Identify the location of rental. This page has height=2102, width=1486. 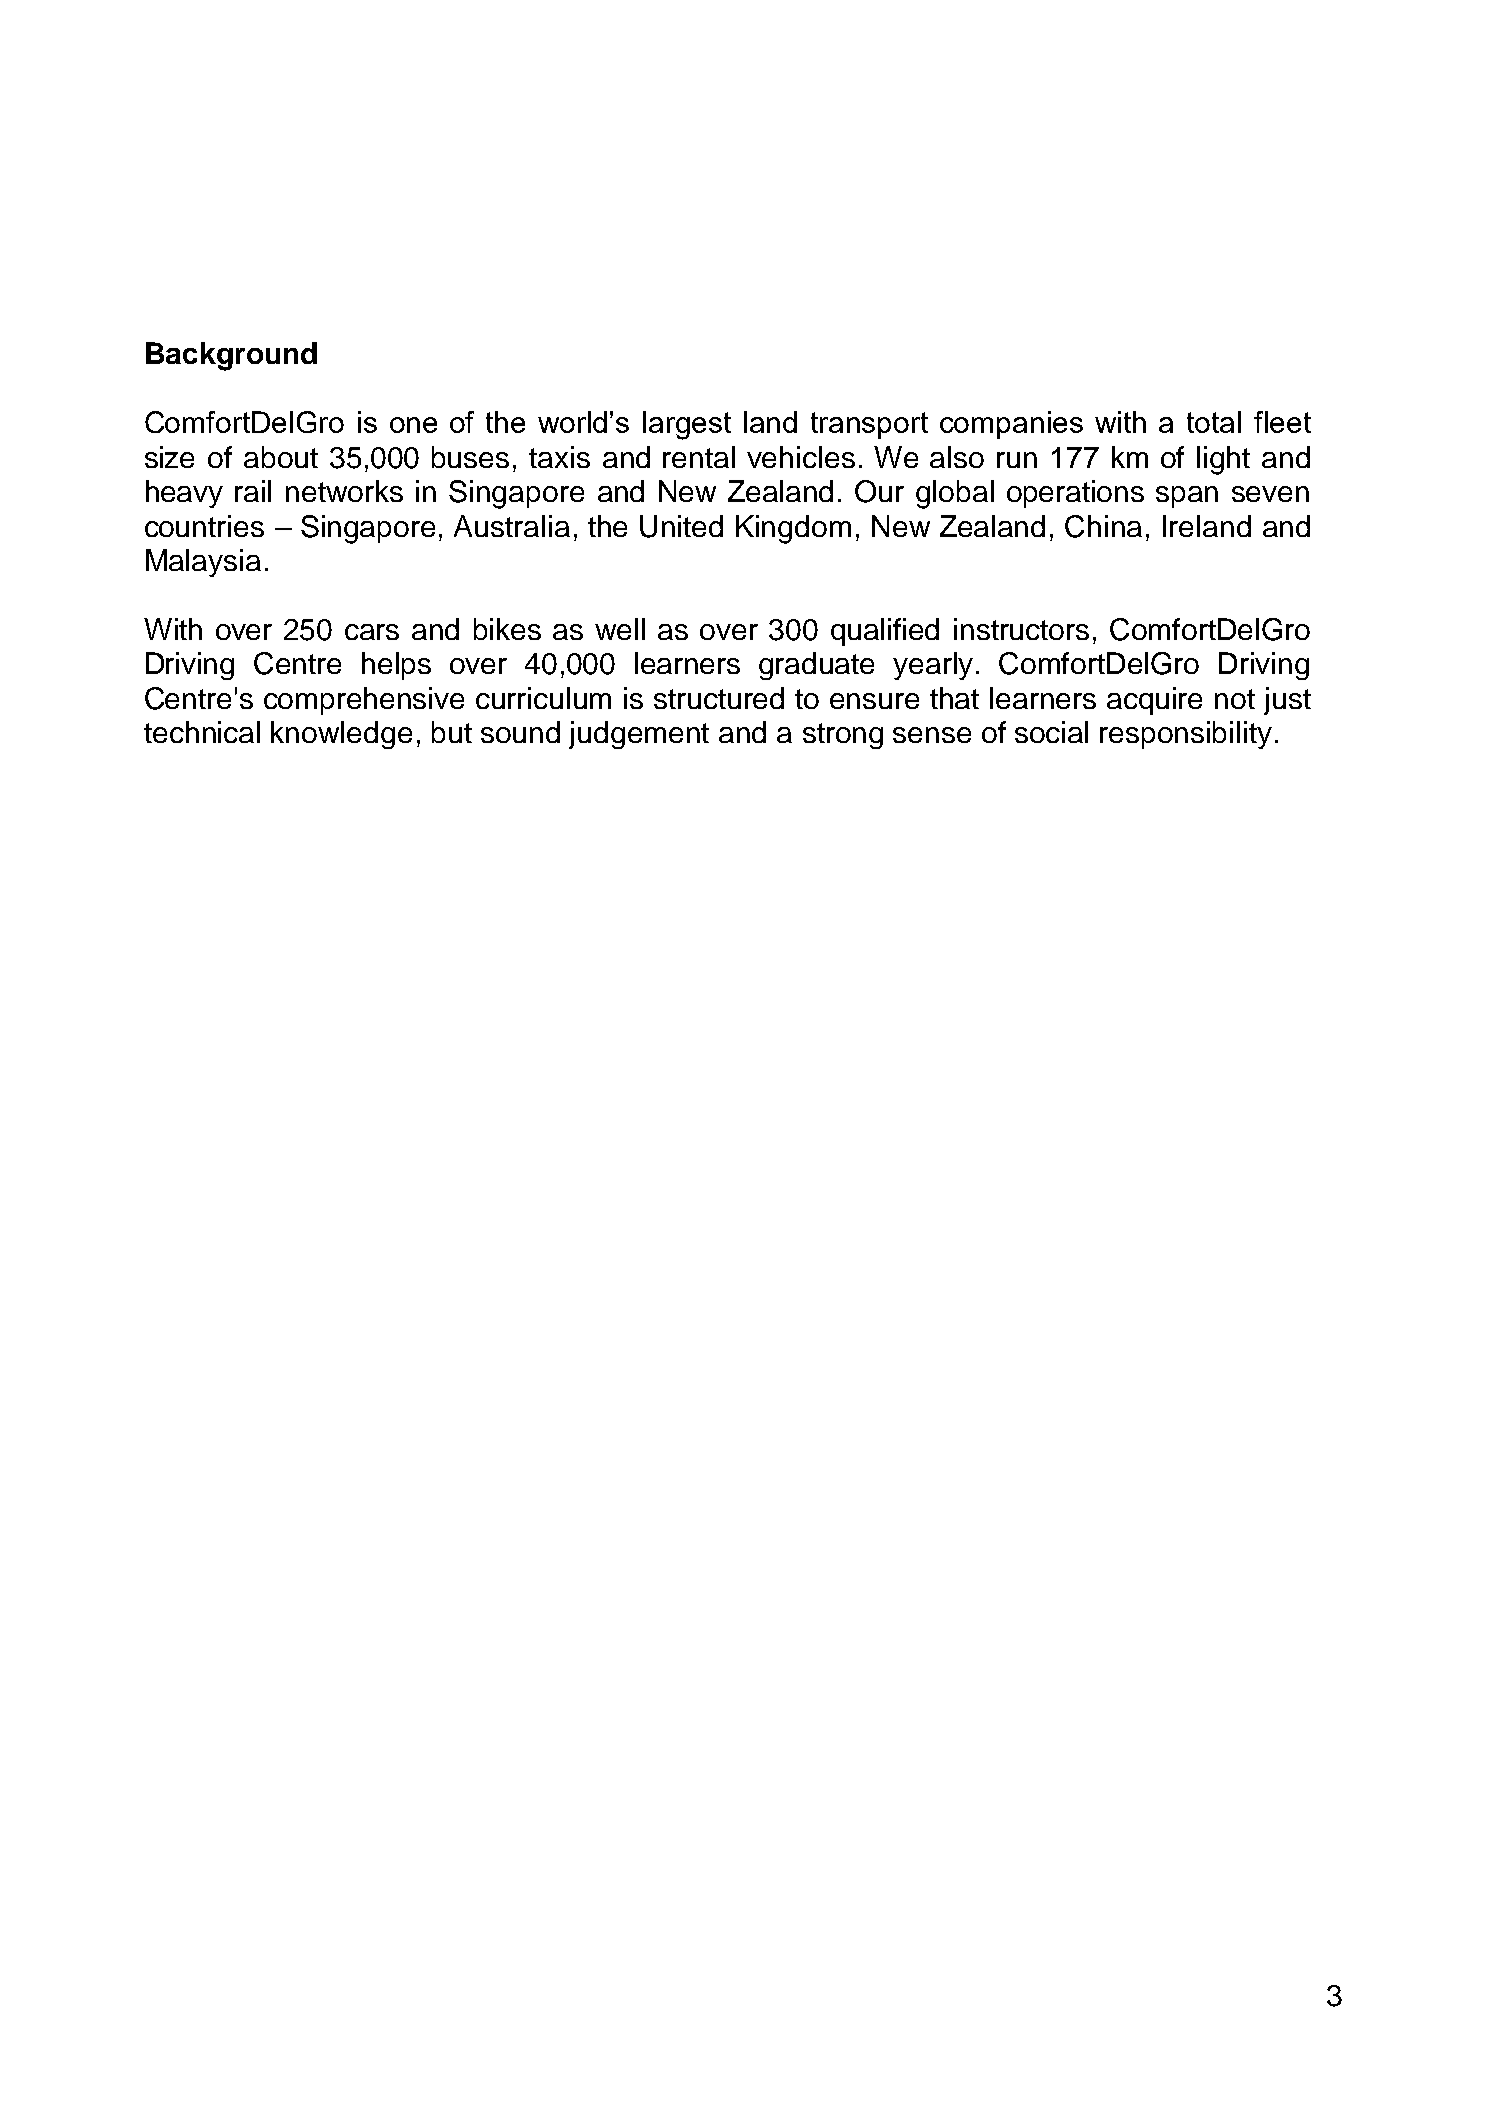
(699, 457).
